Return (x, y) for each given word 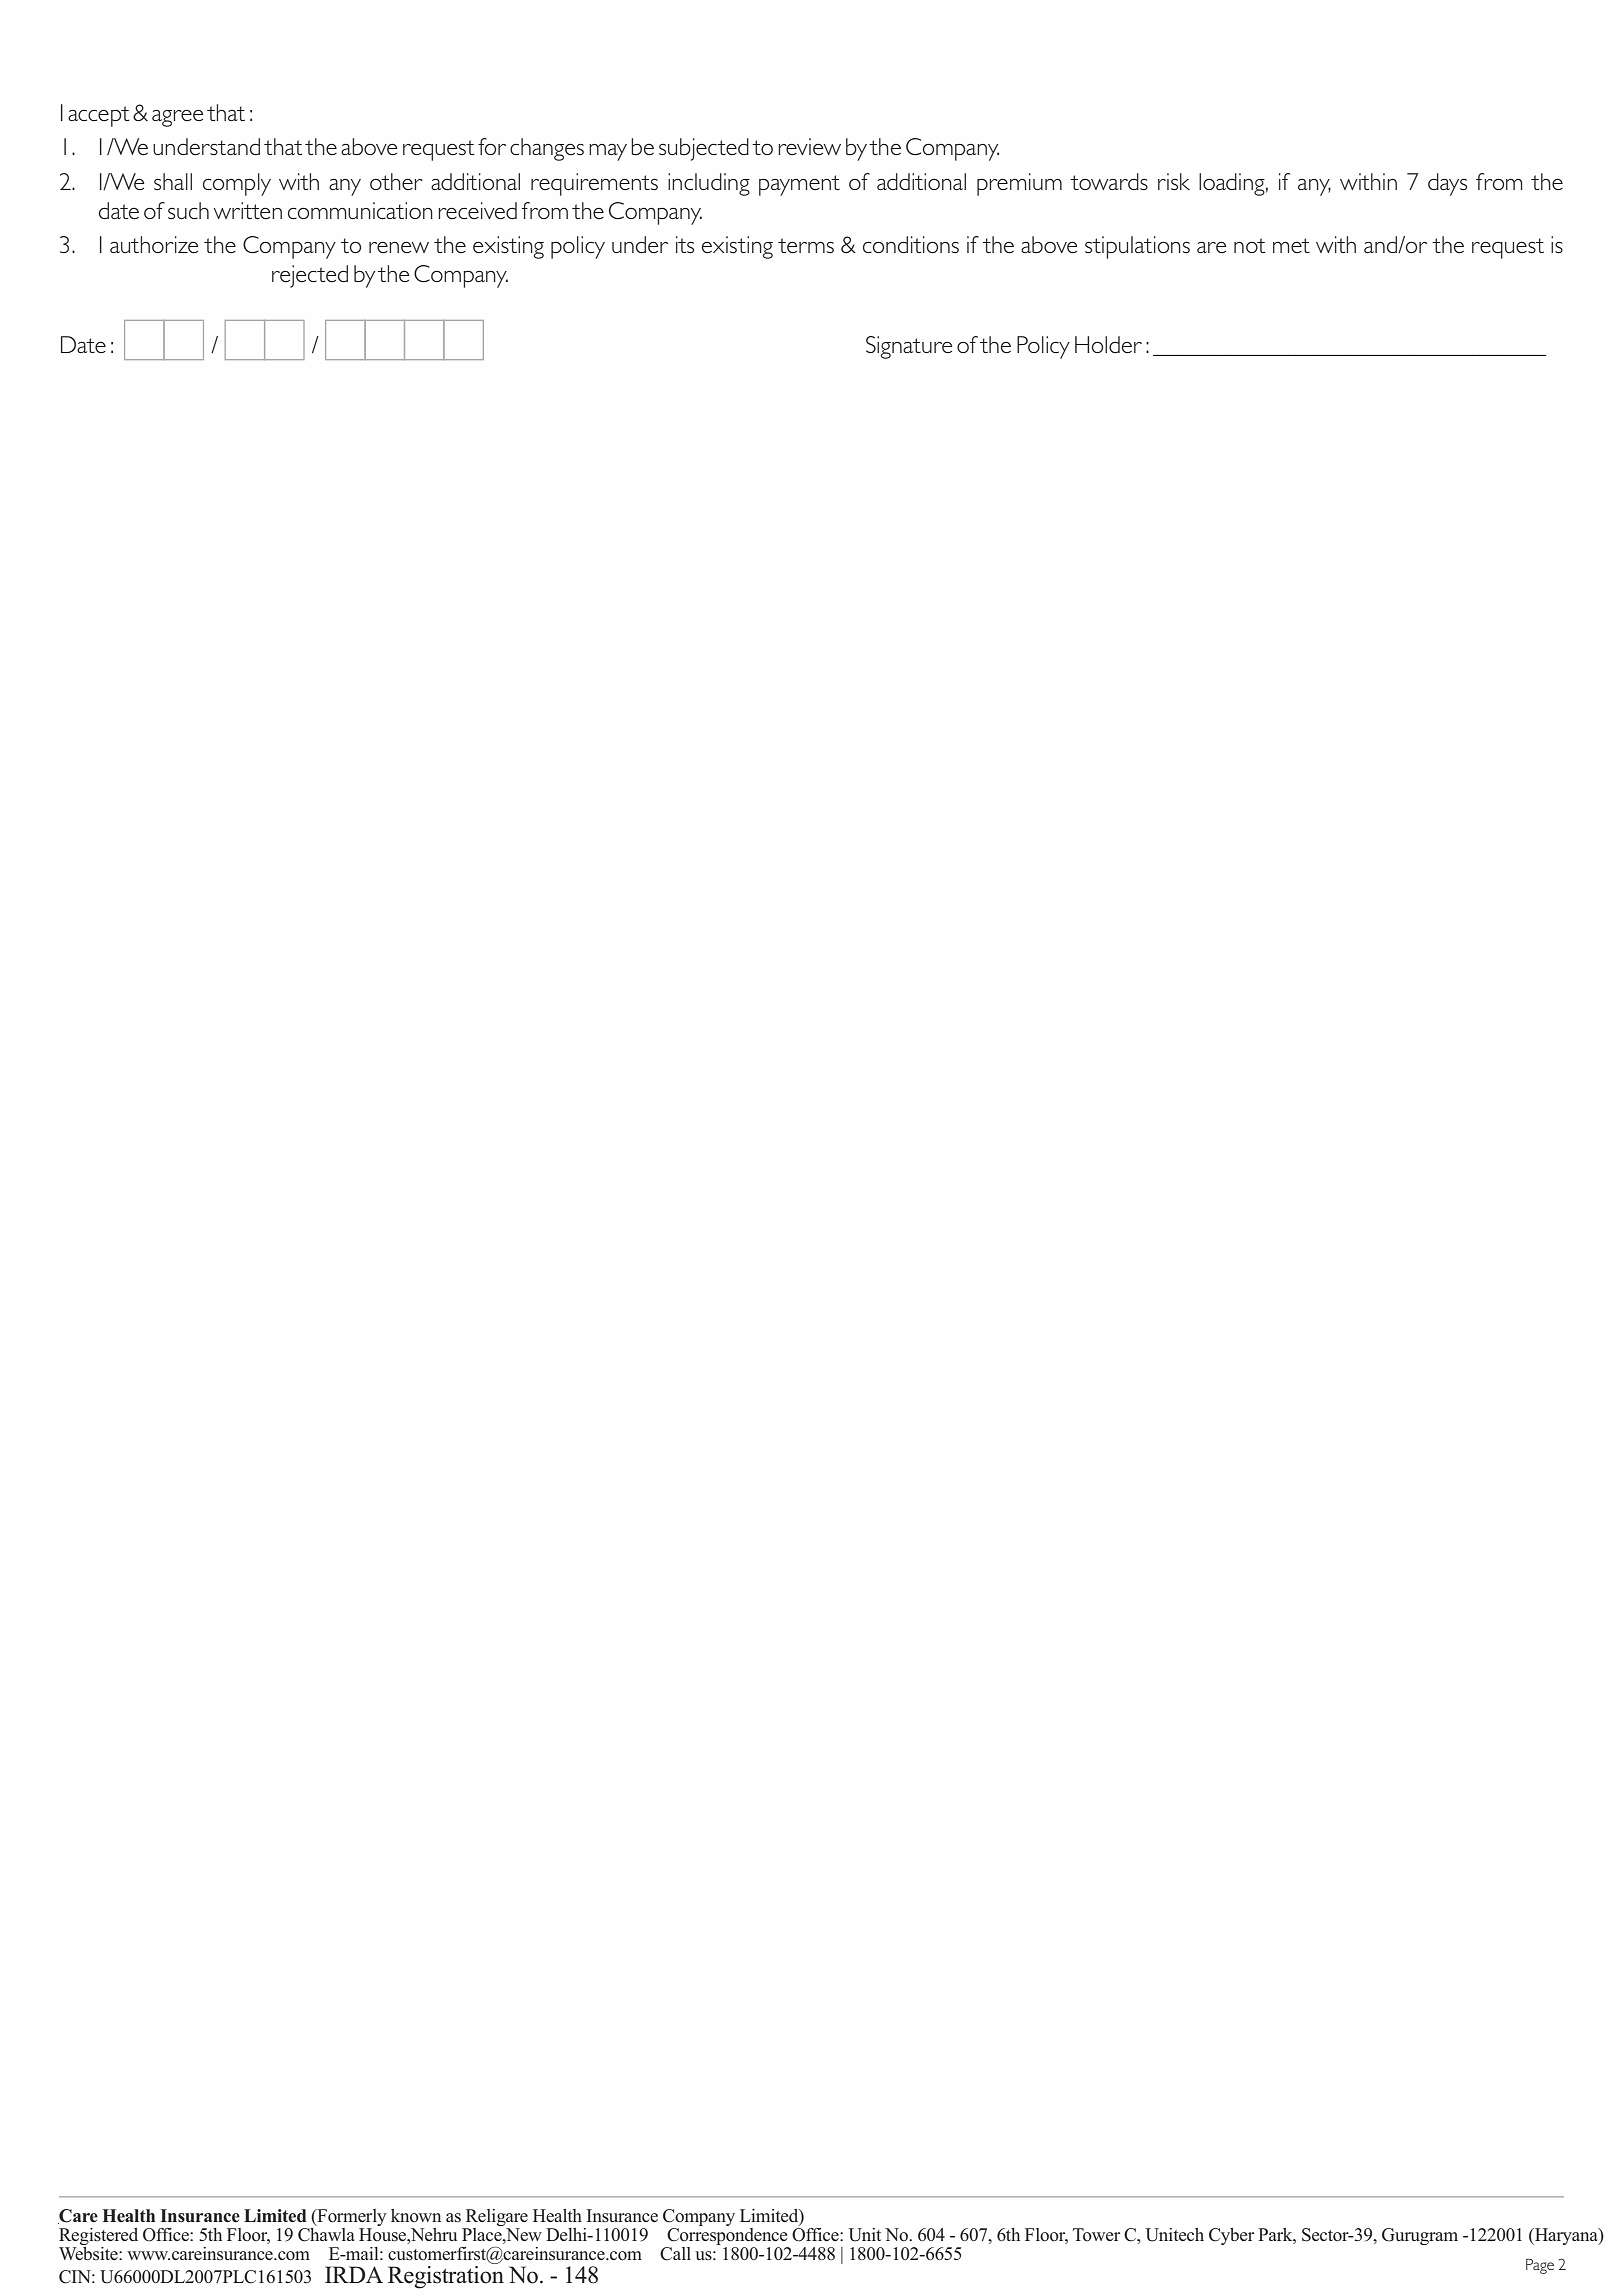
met (1291, 245)
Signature (909, 347)
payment (799, 185)
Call (675, 2254)
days (1447, 184)
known (416, 2215)
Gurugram (1420, 2236)
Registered (98, 2236)
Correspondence (727, 2235)
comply (237, 184)
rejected (310, 276)
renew (399, 247)
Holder (1108, 344)
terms (806, 245)
